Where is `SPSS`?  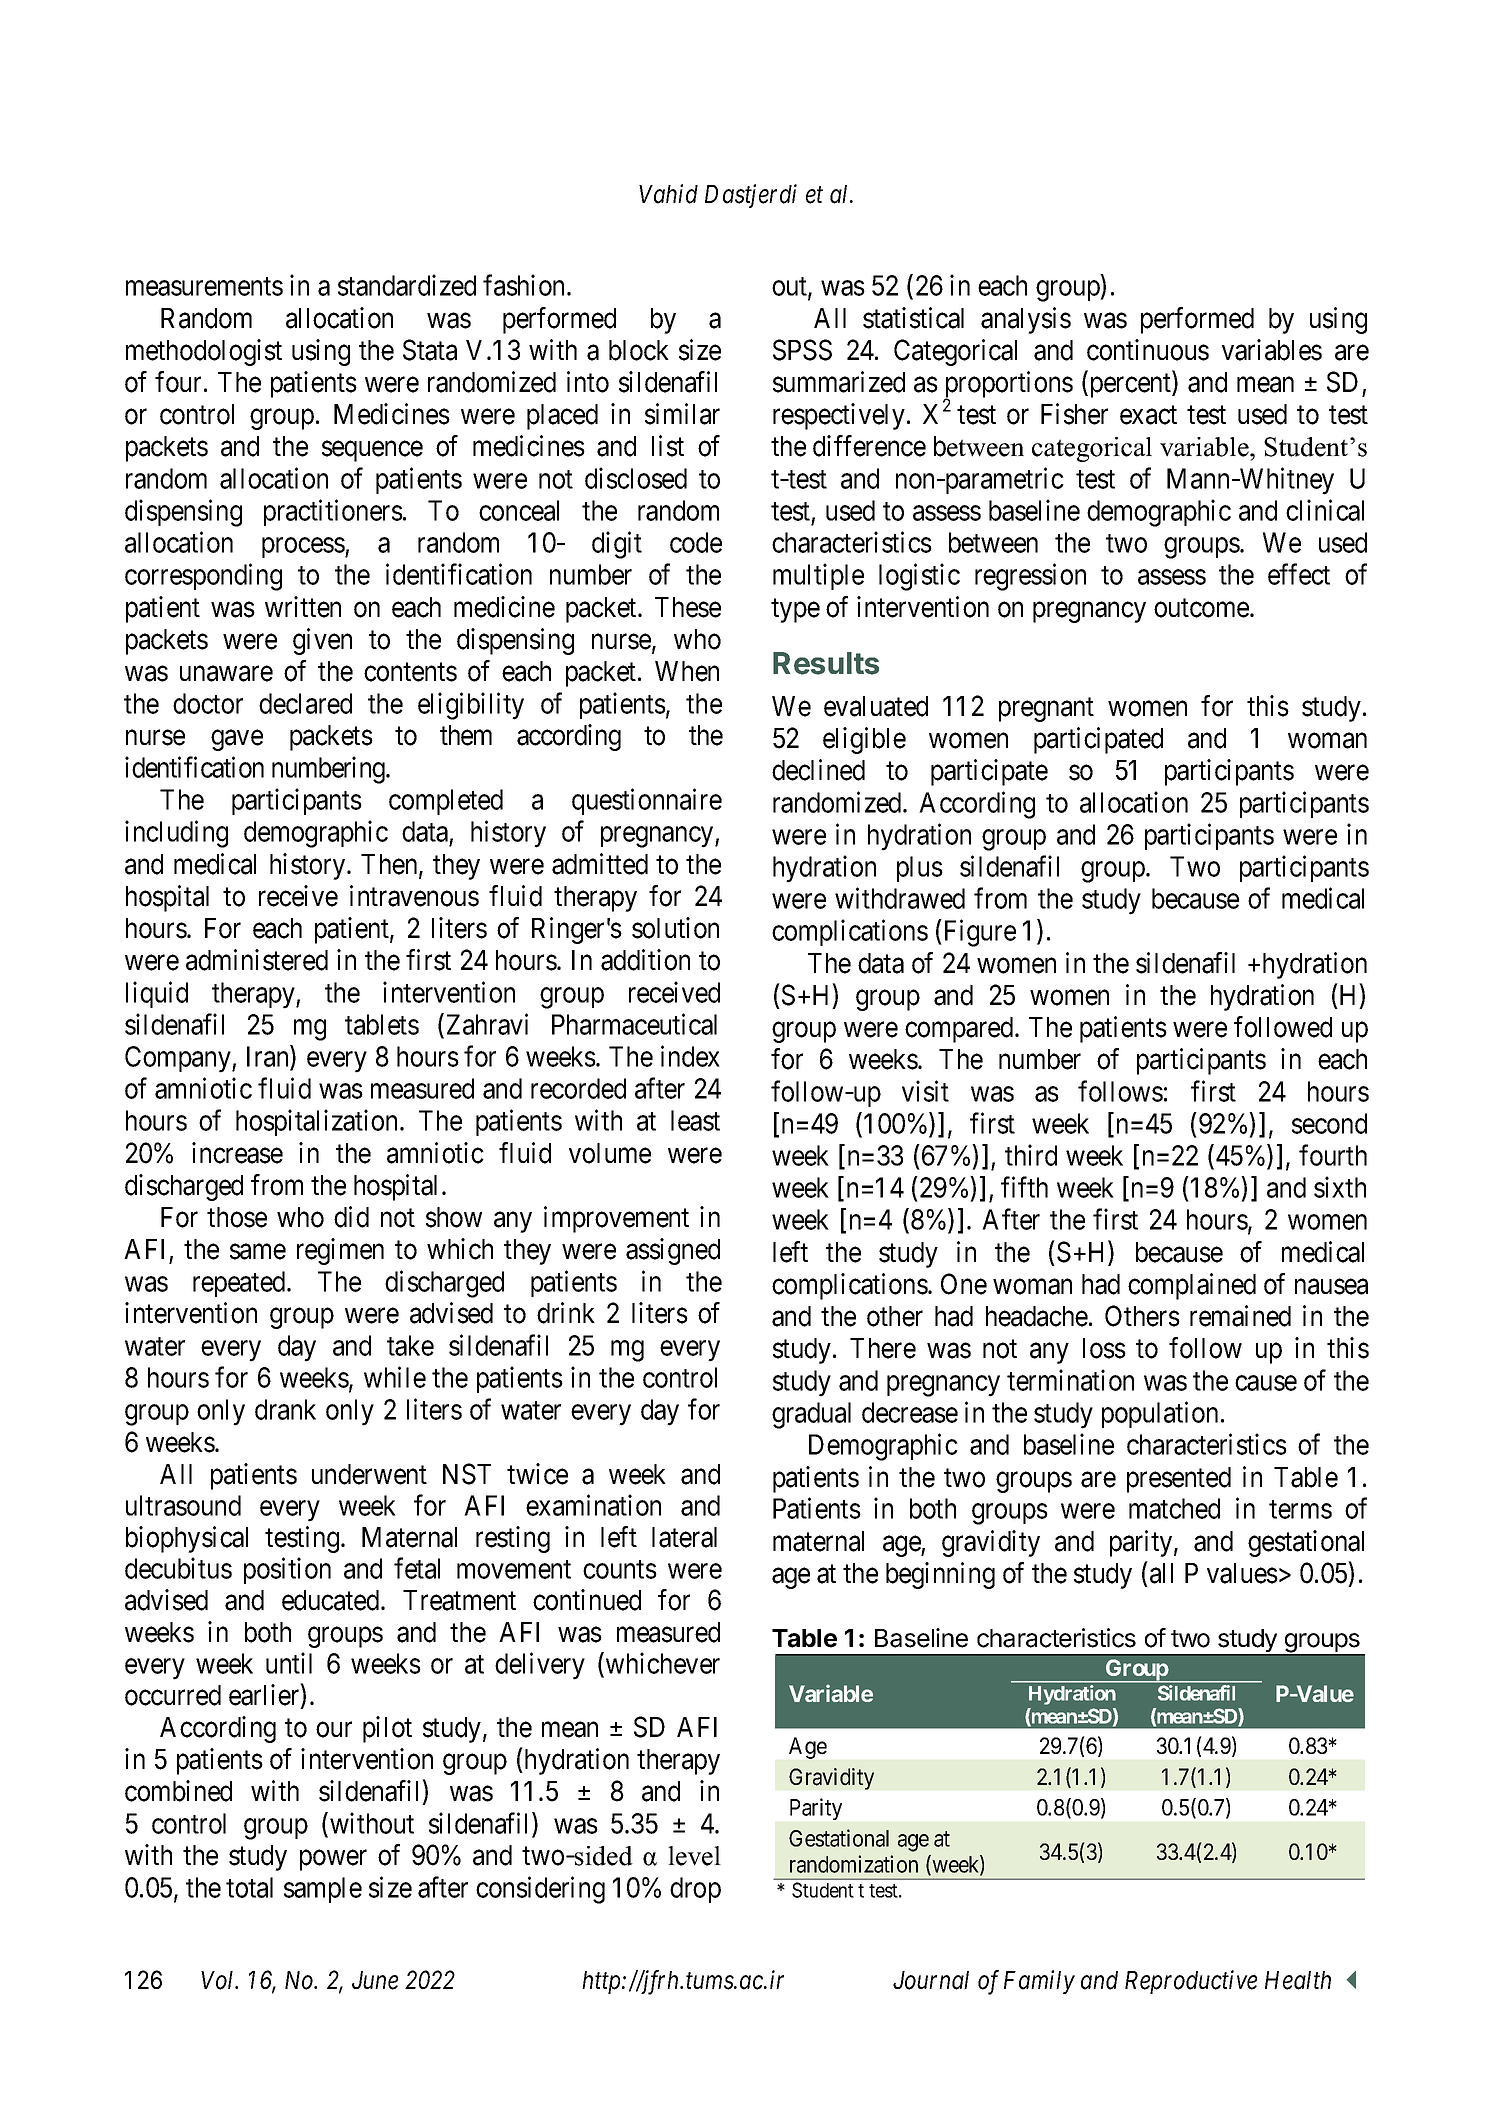
SPSS is located at coordinates (802, 350).
